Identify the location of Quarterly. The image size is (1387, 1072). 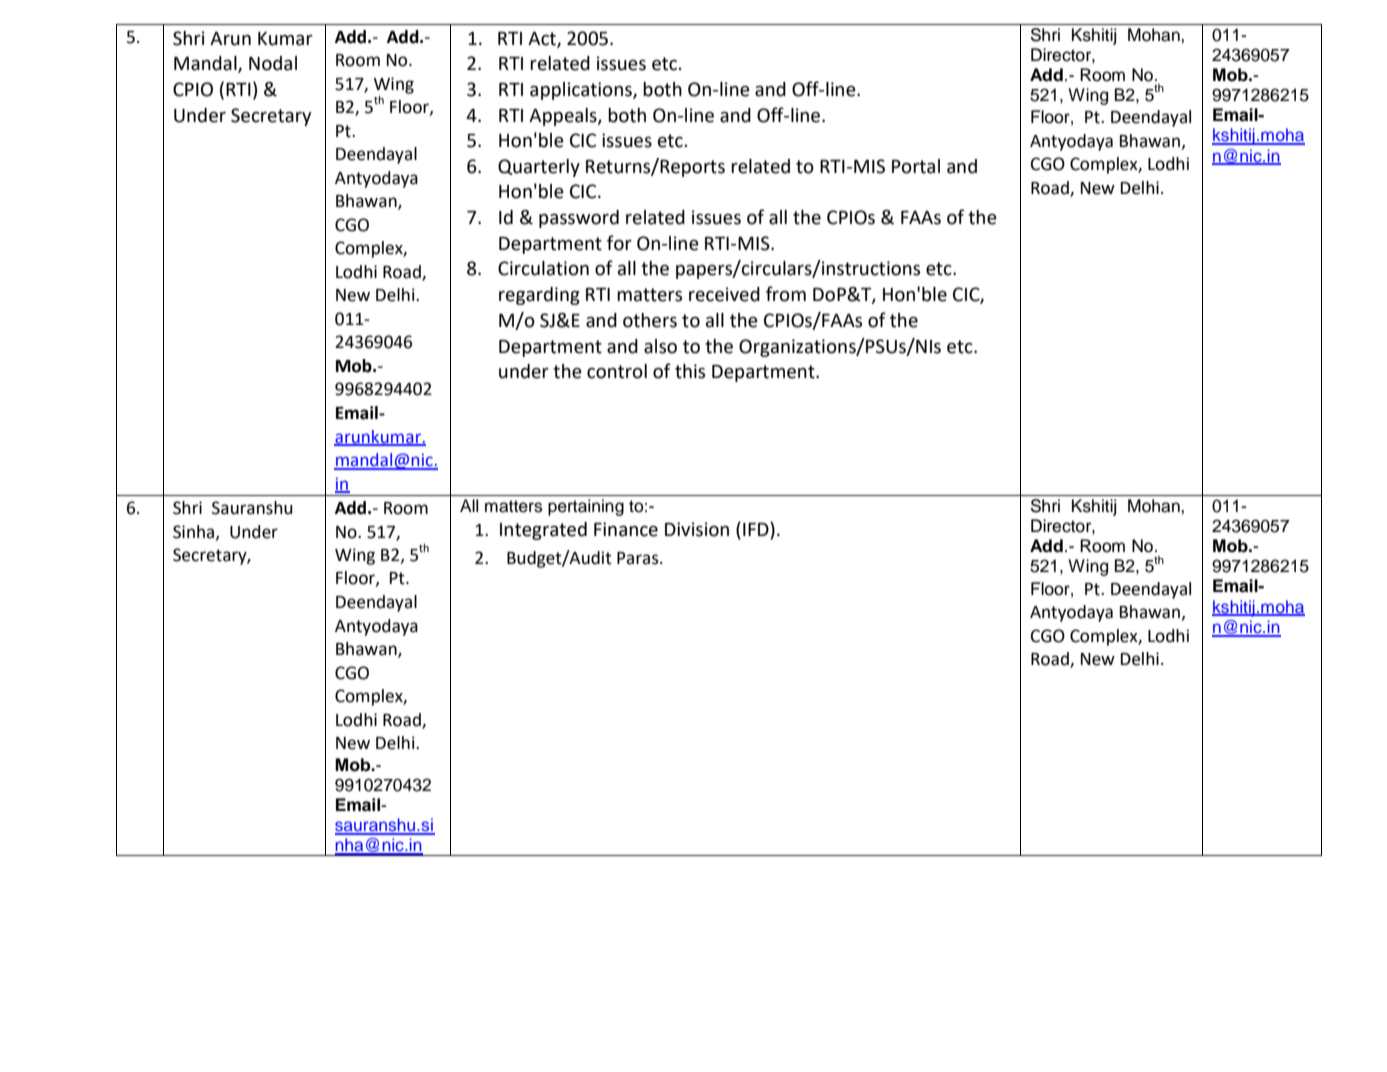
(539, 168).
